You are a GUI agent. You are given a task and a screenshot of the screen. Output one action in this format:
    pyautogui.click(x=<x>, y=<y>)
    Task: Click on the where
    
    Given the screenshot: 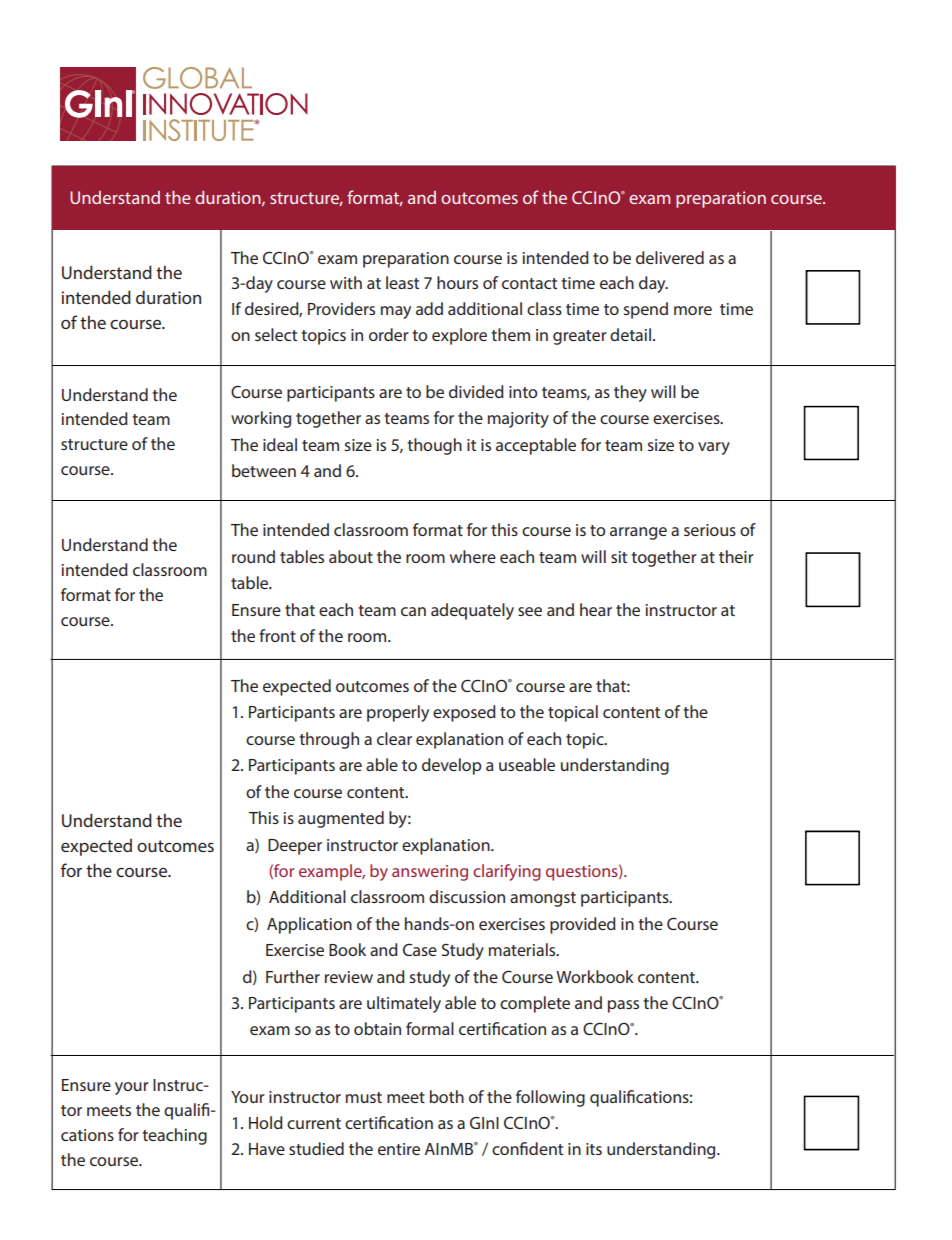 What is the action you would take?
    pyautogui.click(x=473, y=556)
